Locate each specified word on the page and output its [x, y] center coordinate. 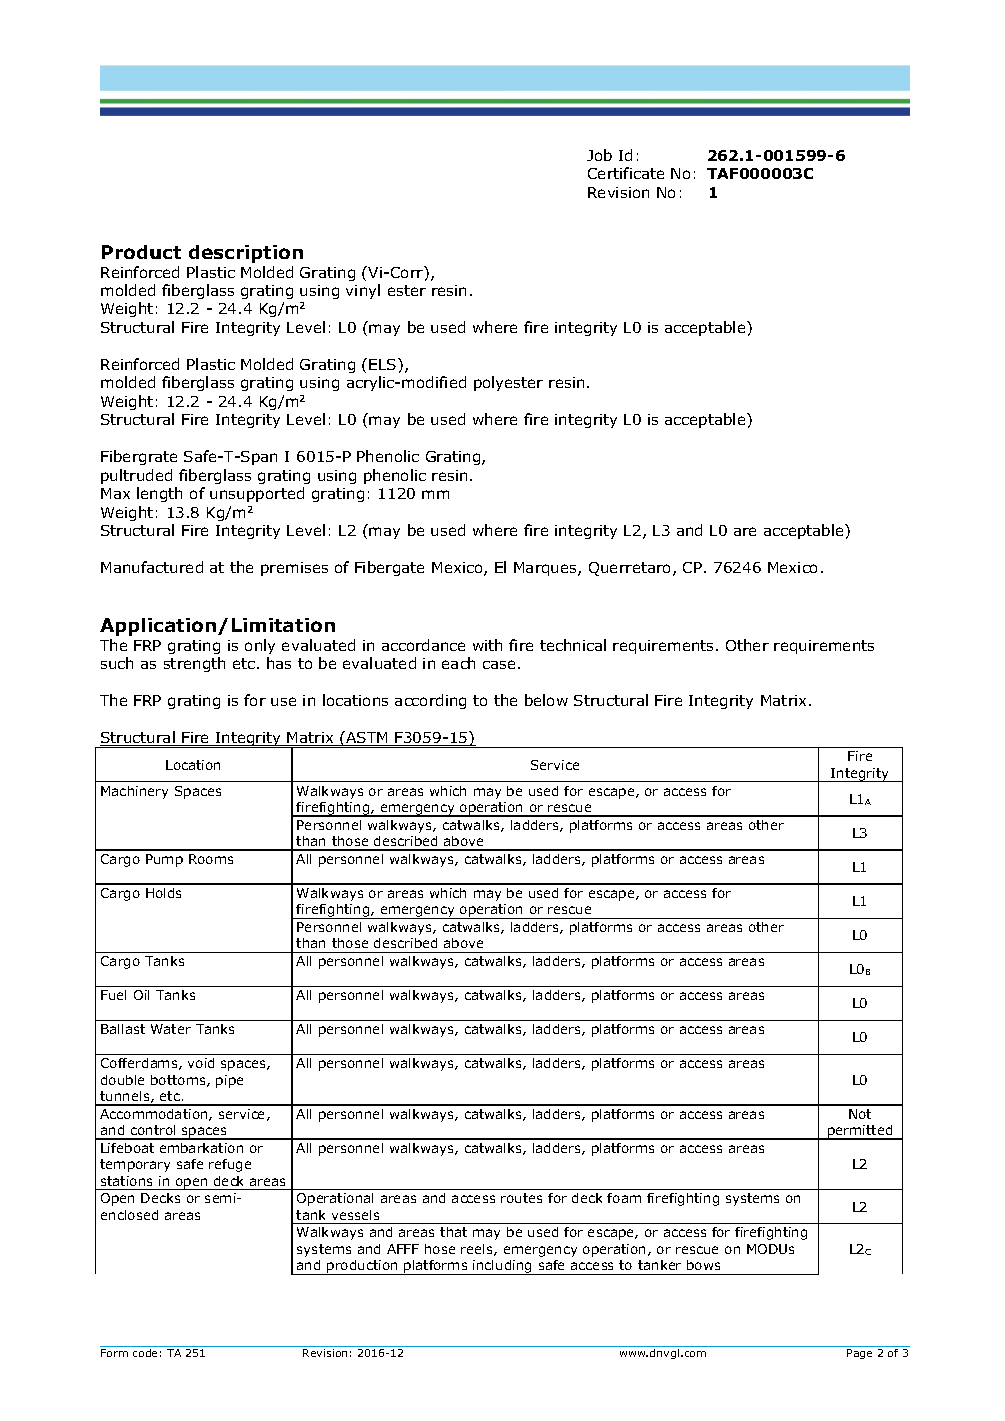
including [503, 1267]
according [430, 701]
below [546, 700]
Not [860, 1114]
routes [521, 1198]
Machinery [134, 792]
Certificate [626, 173]
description [246, 254]
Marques [546, 569]
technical [573, 645]
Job [599, 155]
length [159, 494]
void [201, 1063]
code [145, 1353]
